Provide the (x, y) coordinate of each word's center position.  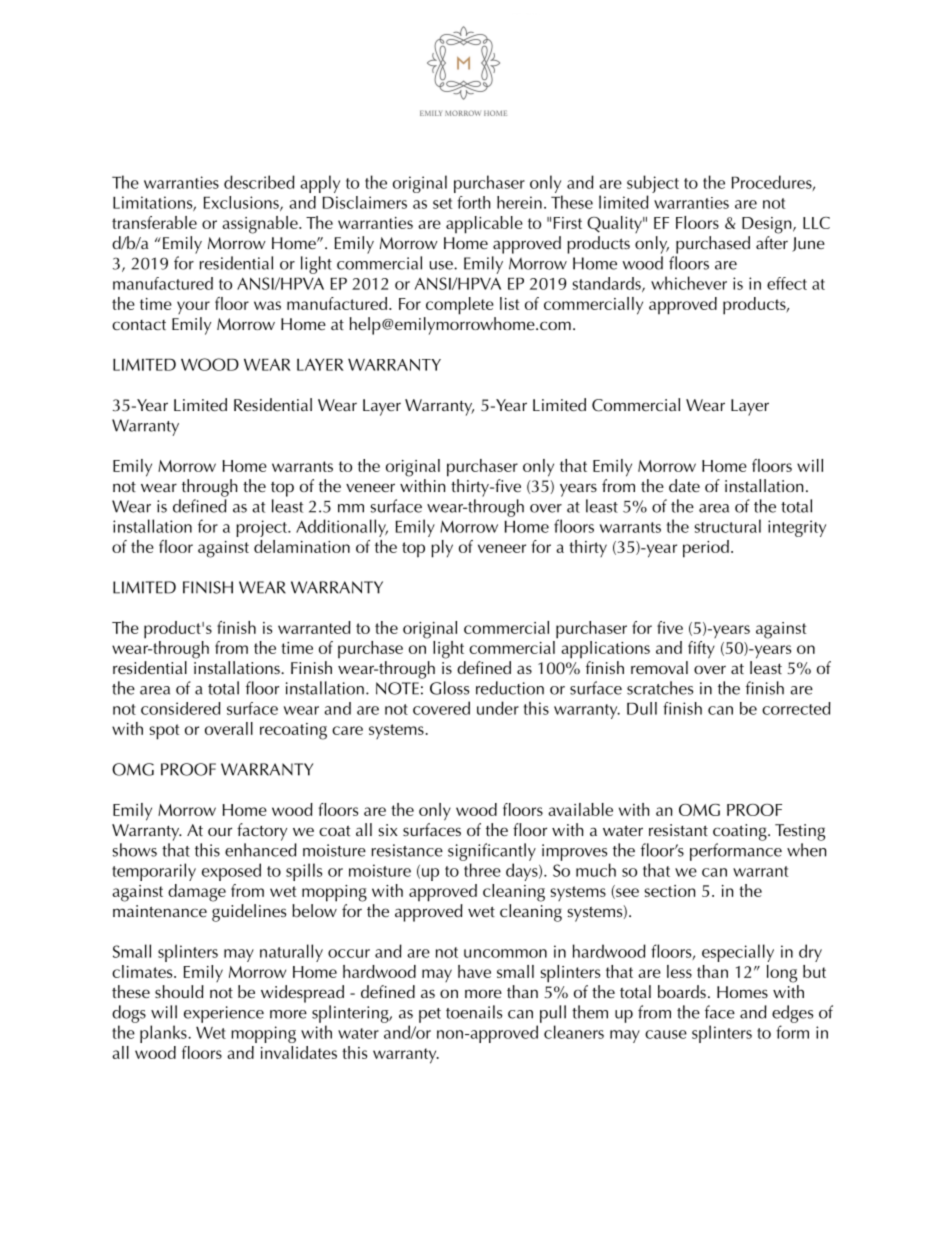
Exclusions (242, 203)
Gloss (449, 688)
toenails (474, 1012)
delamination (302, 546)
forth (474, 202)
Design (768, 225)
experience (224, 1014)
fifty (701, 650)
